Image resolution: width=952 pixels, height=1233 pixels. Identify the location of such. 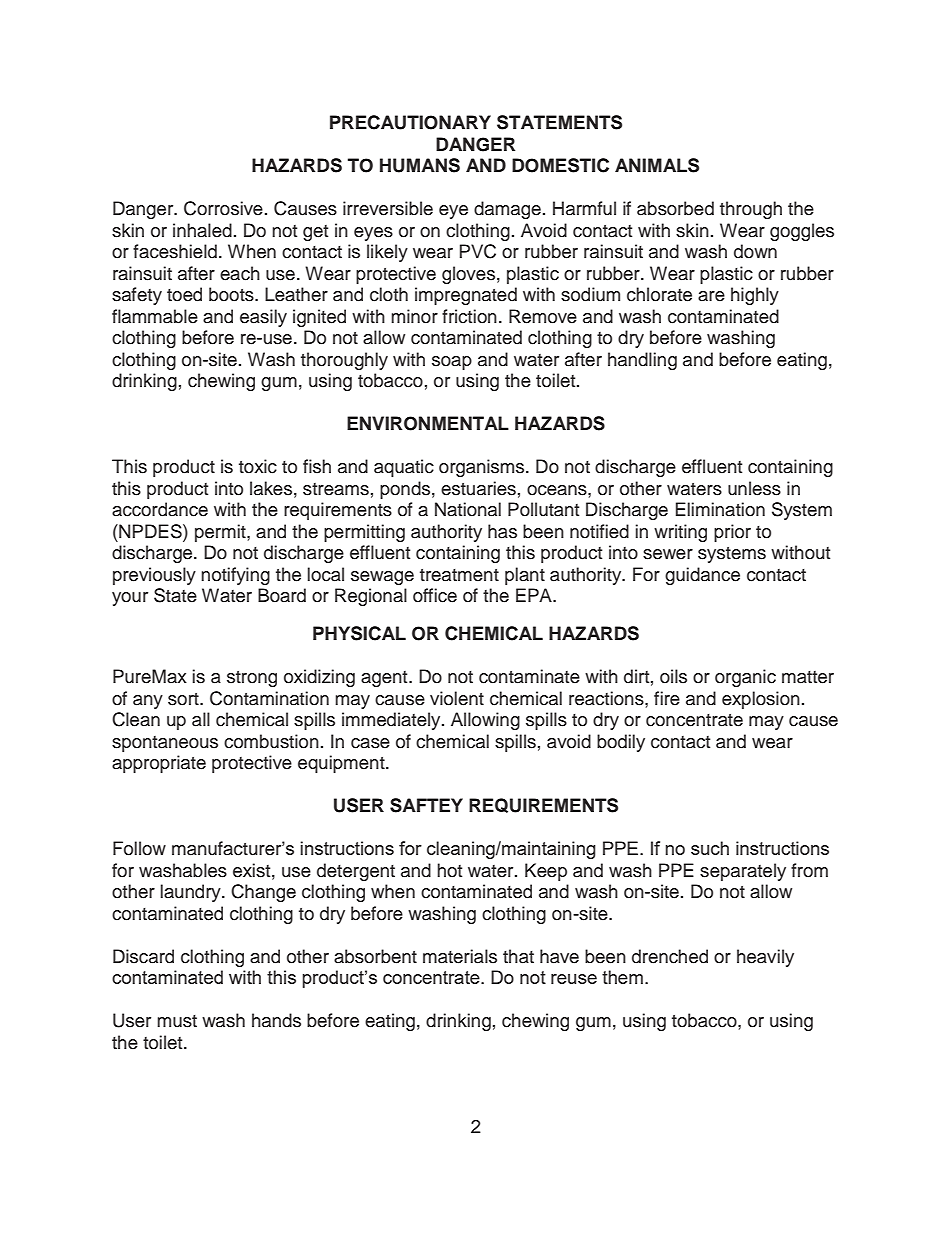
(710, 848).
